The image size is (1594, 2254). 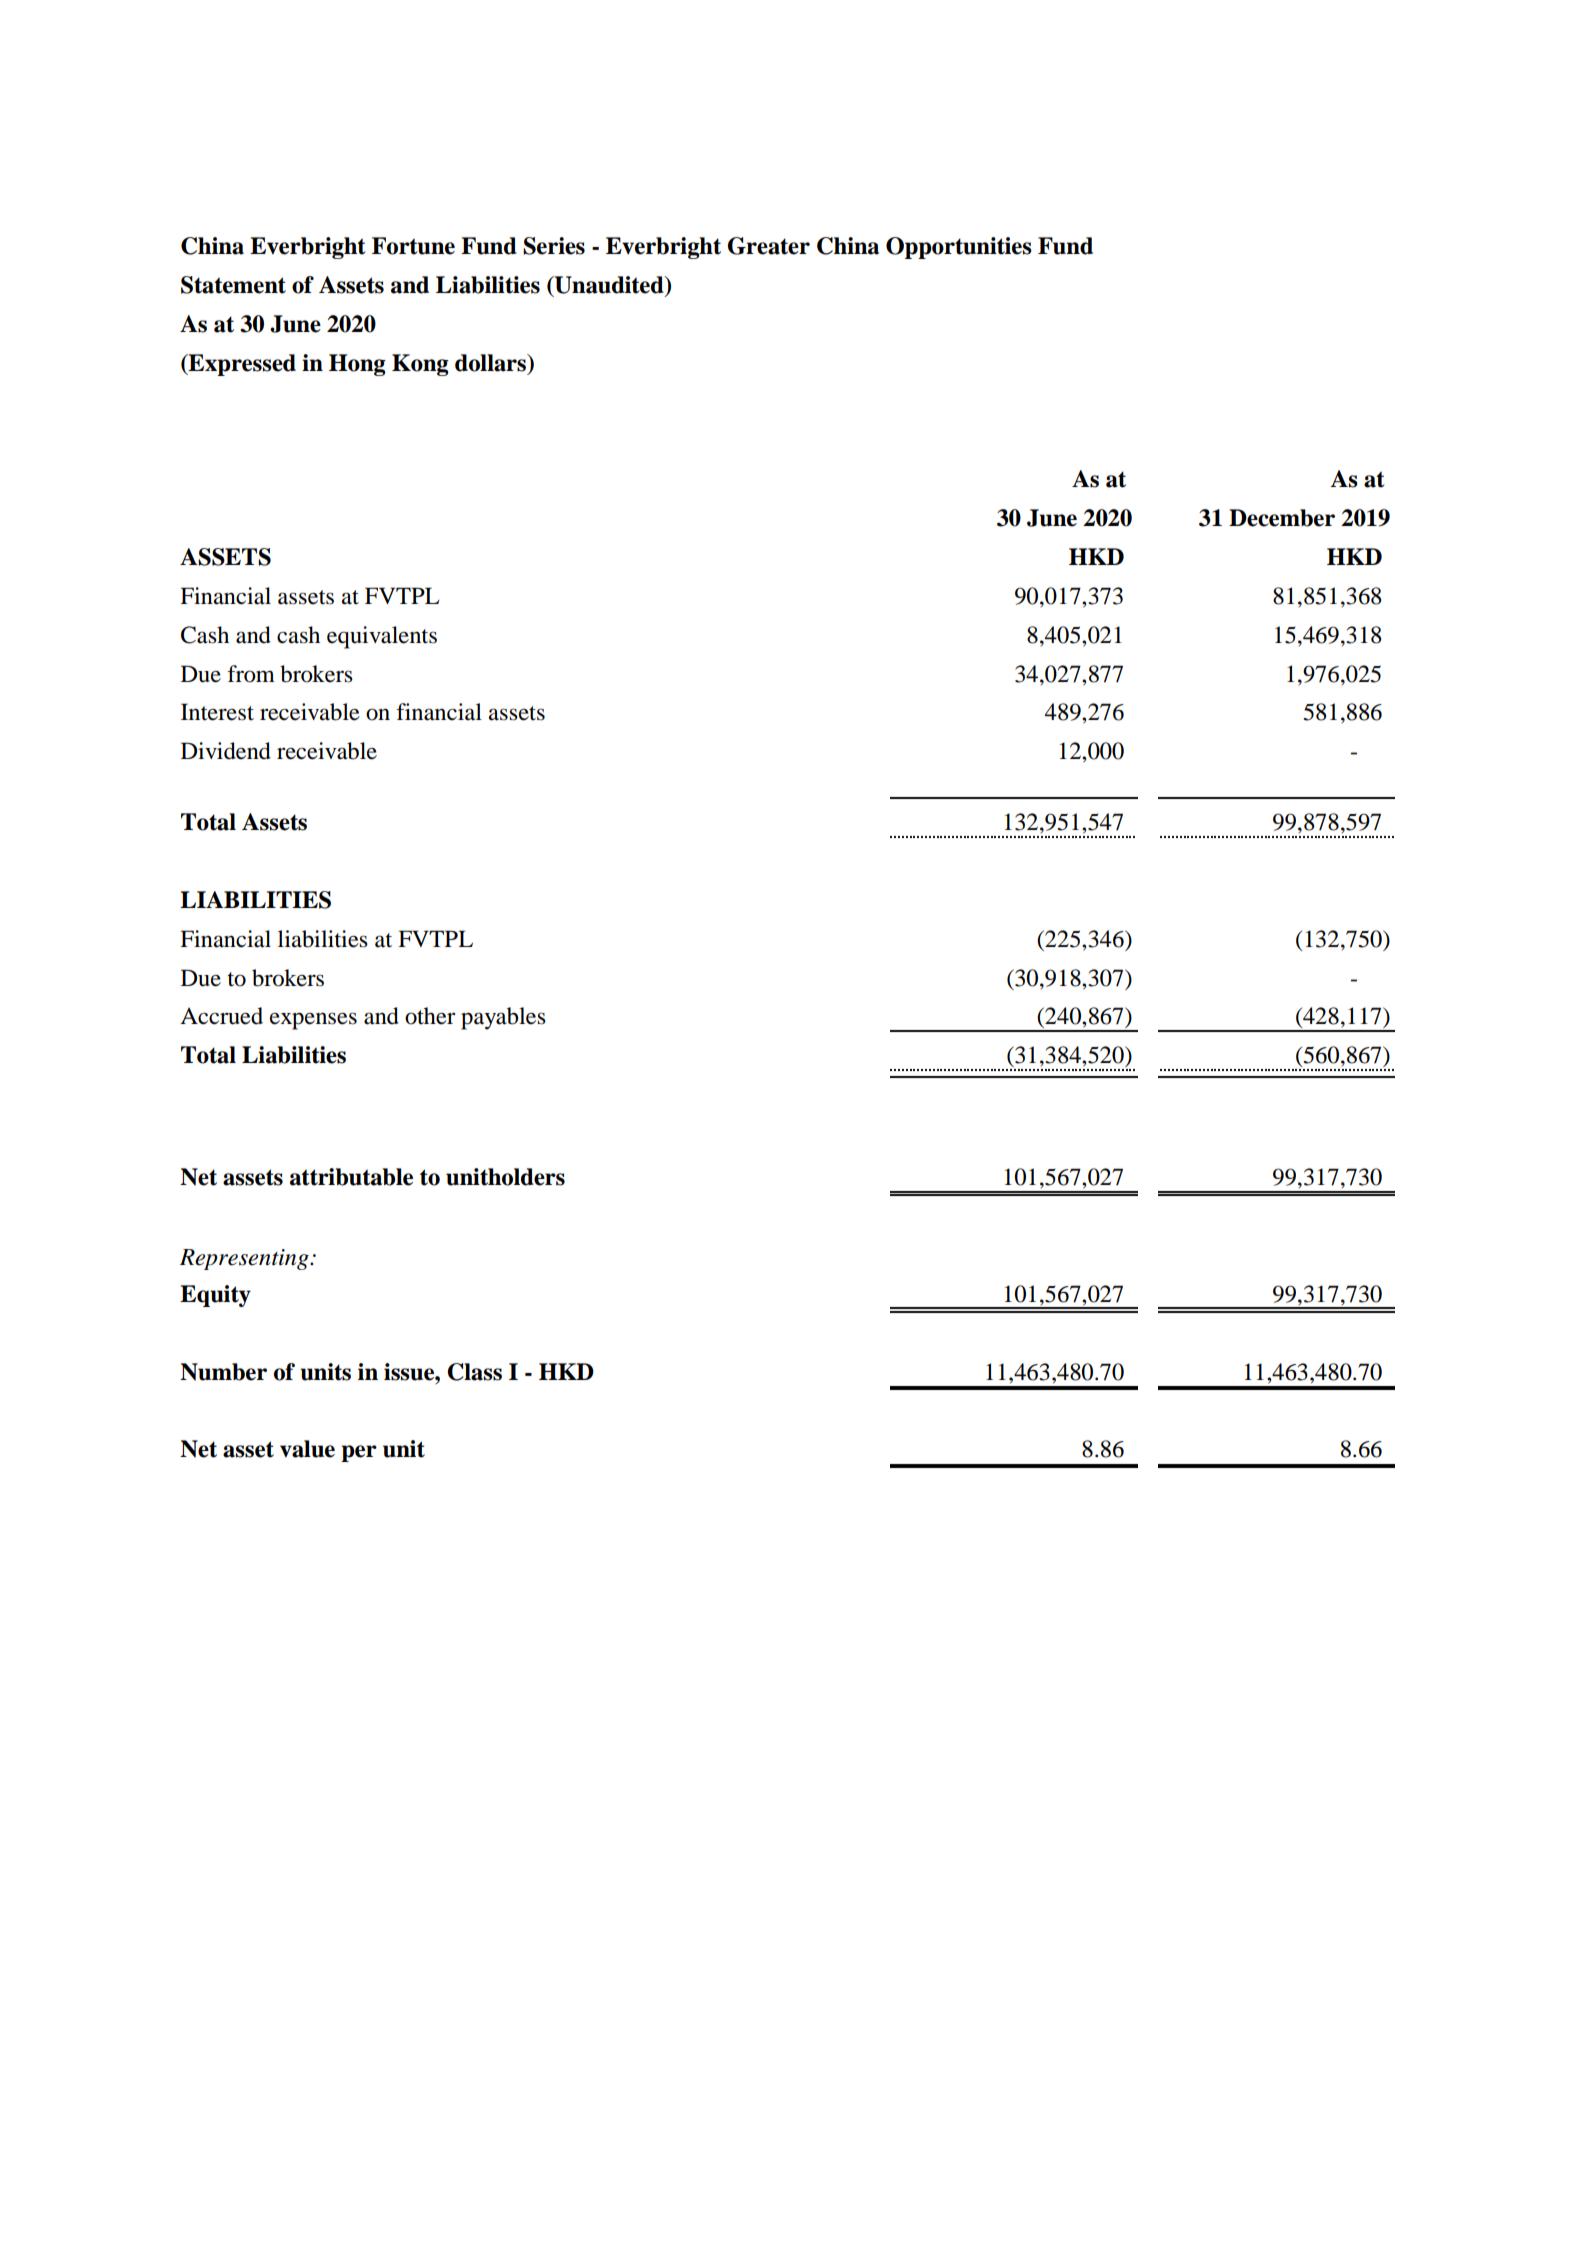 What do you see at coordinates (251, 674) in the page?
I see `from` at bounding box center [251, 674].
